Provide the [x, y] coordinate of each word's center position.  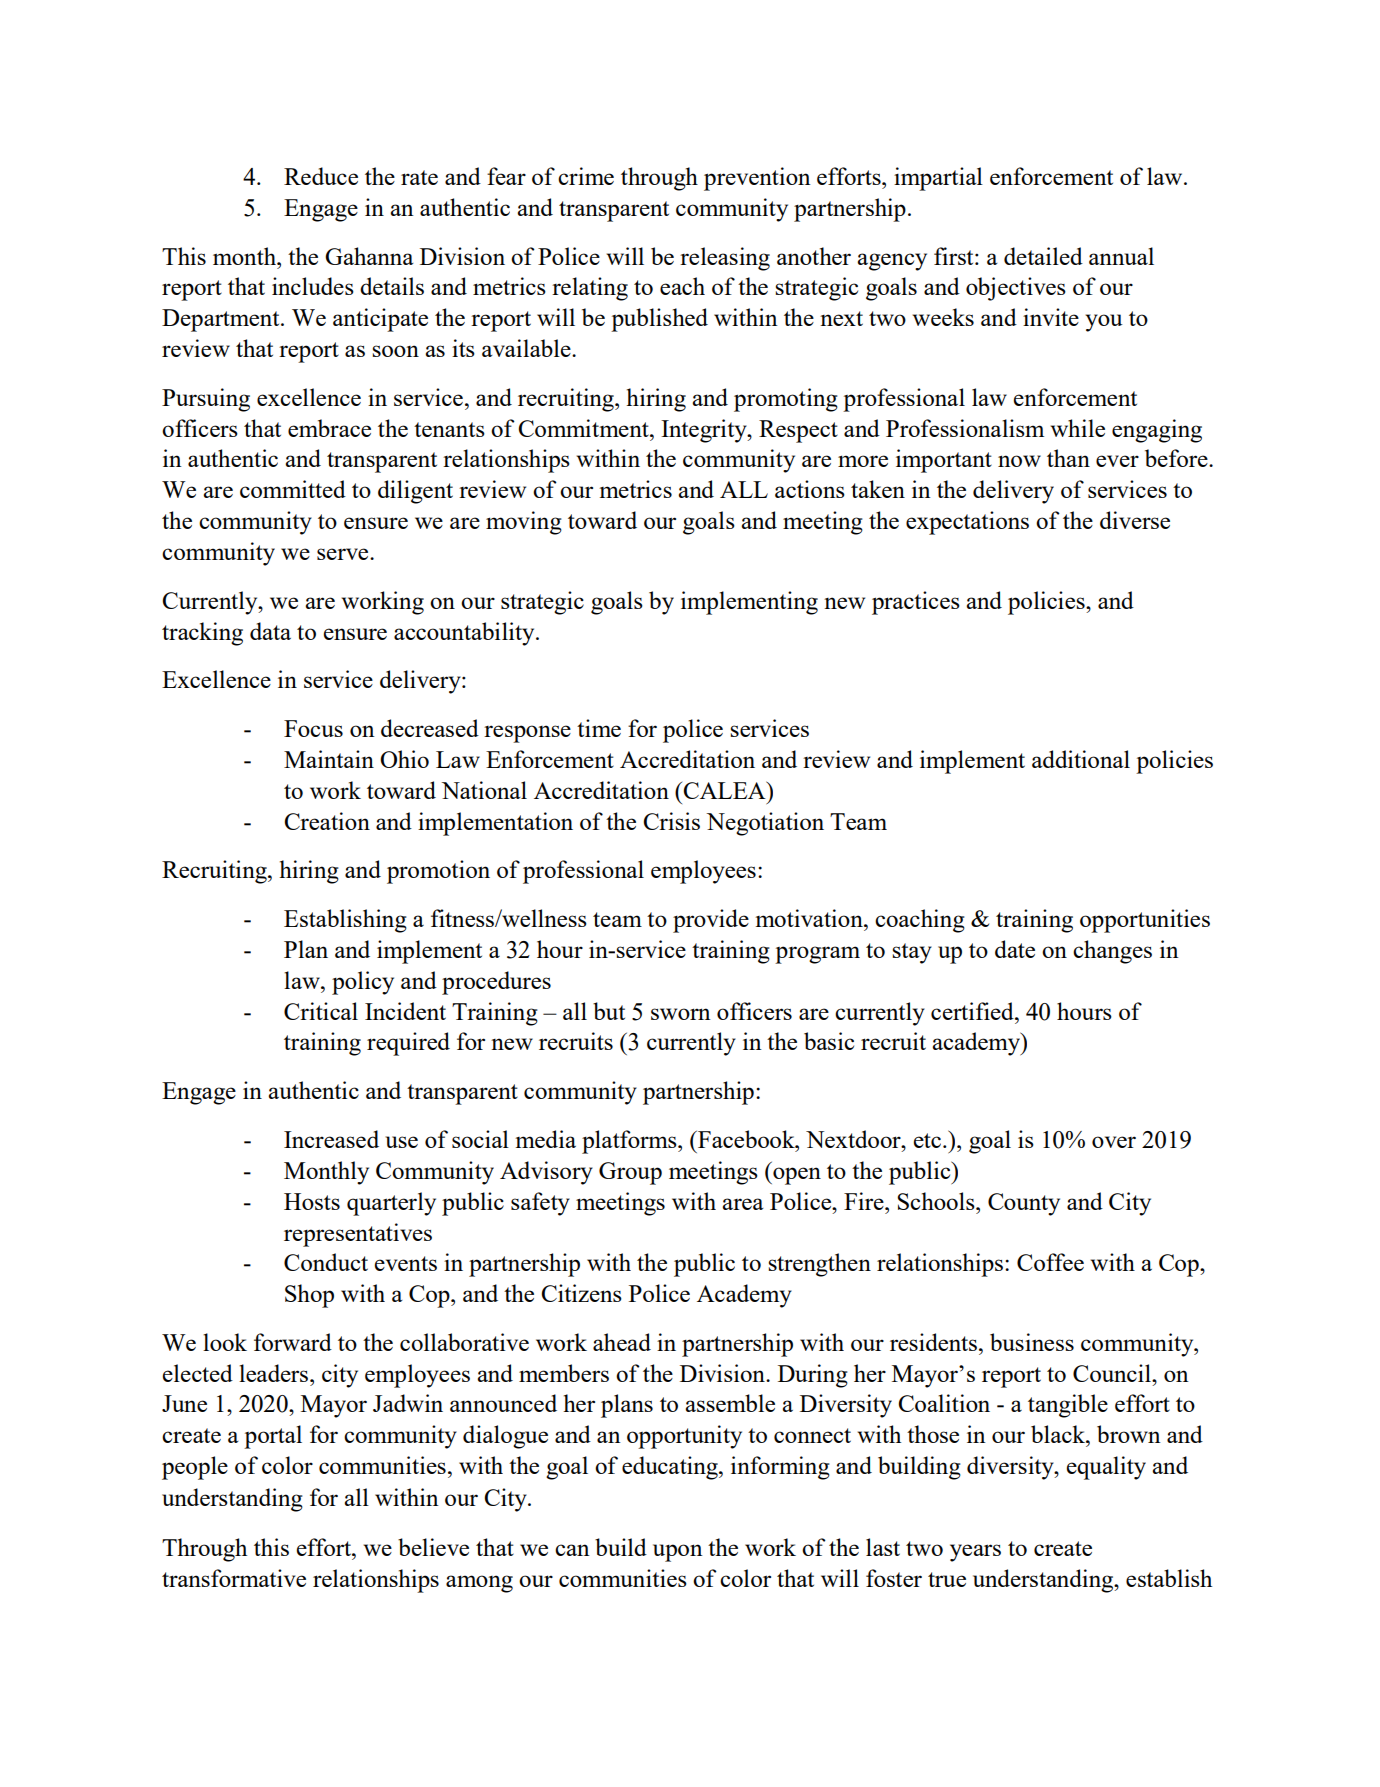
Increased [331, 1139]
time [599, 728]
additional [1081, 759]
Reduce [321, 176]
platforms [630, 1142]
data [270, 631]
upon [678, 1553]
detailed [1043, 256]
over [1114, 1142]
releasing [725, 259]
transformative [234, 1578]
